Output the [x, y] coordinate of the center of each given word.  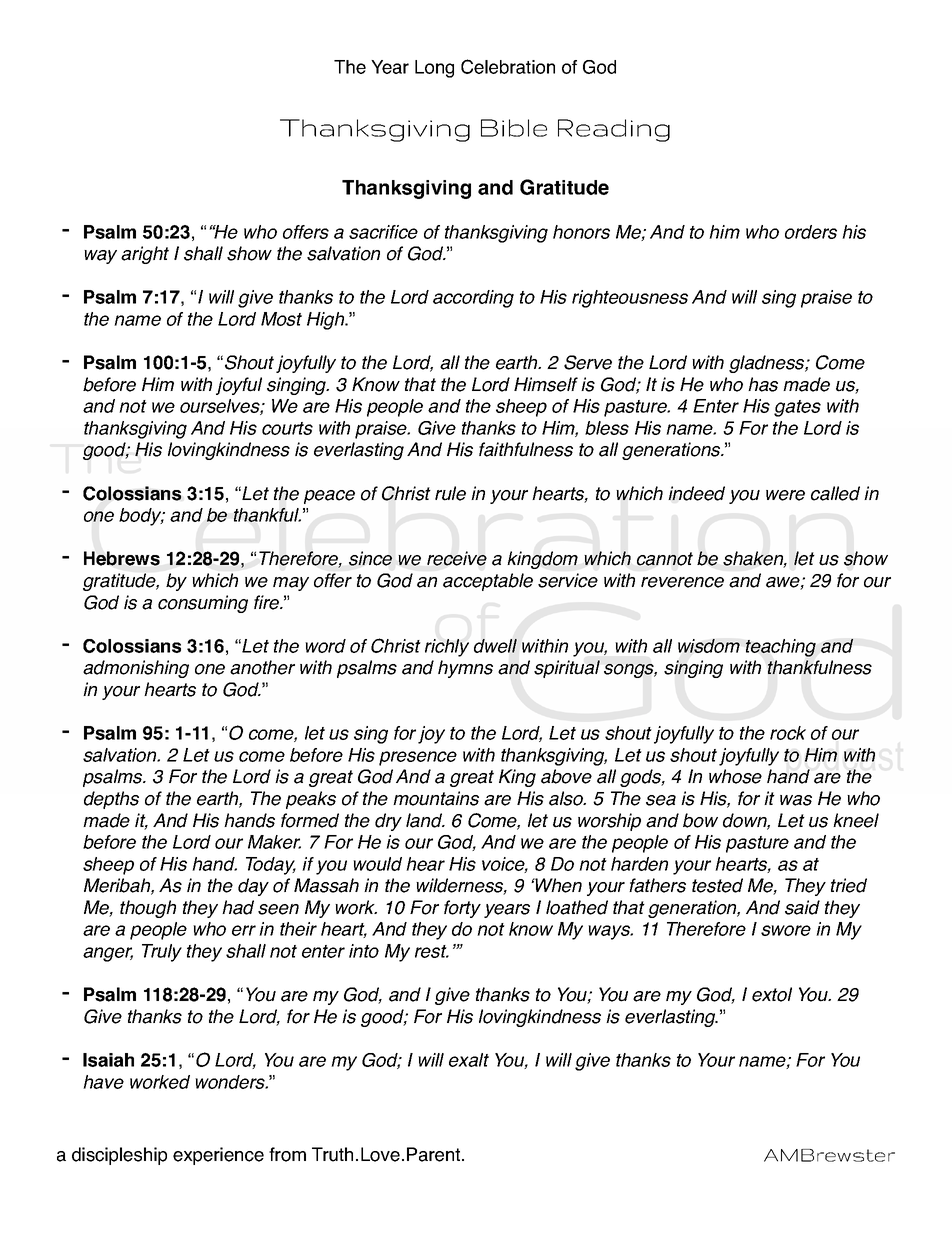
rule [450, 493]
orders [811, 232]
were [785, 495]
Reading [614, 130]
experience [218, 1156]
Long [434, 69]
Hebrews [122, 558]
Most [281, 319]
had [238, 907]
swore [786, 930]
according [473, 299]
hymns [465, 669]
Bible [514, 128]
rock [788, 733]
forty [462, 909]
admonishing [136, 669]
